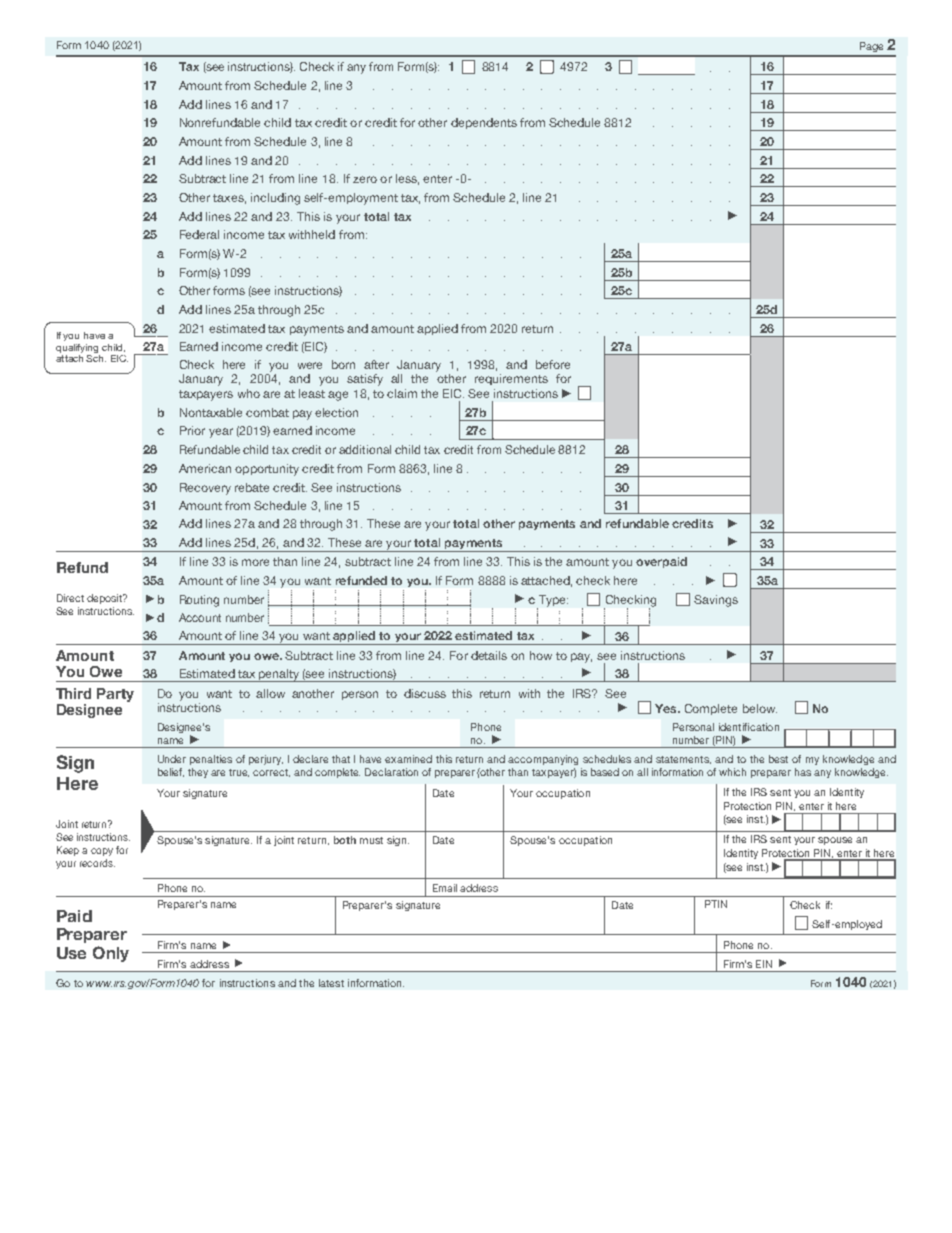 This document has width=952, height=1233. What do you see at coordinates (553, 364) in the document?
I see `before` at bounding box center [553, 364].
